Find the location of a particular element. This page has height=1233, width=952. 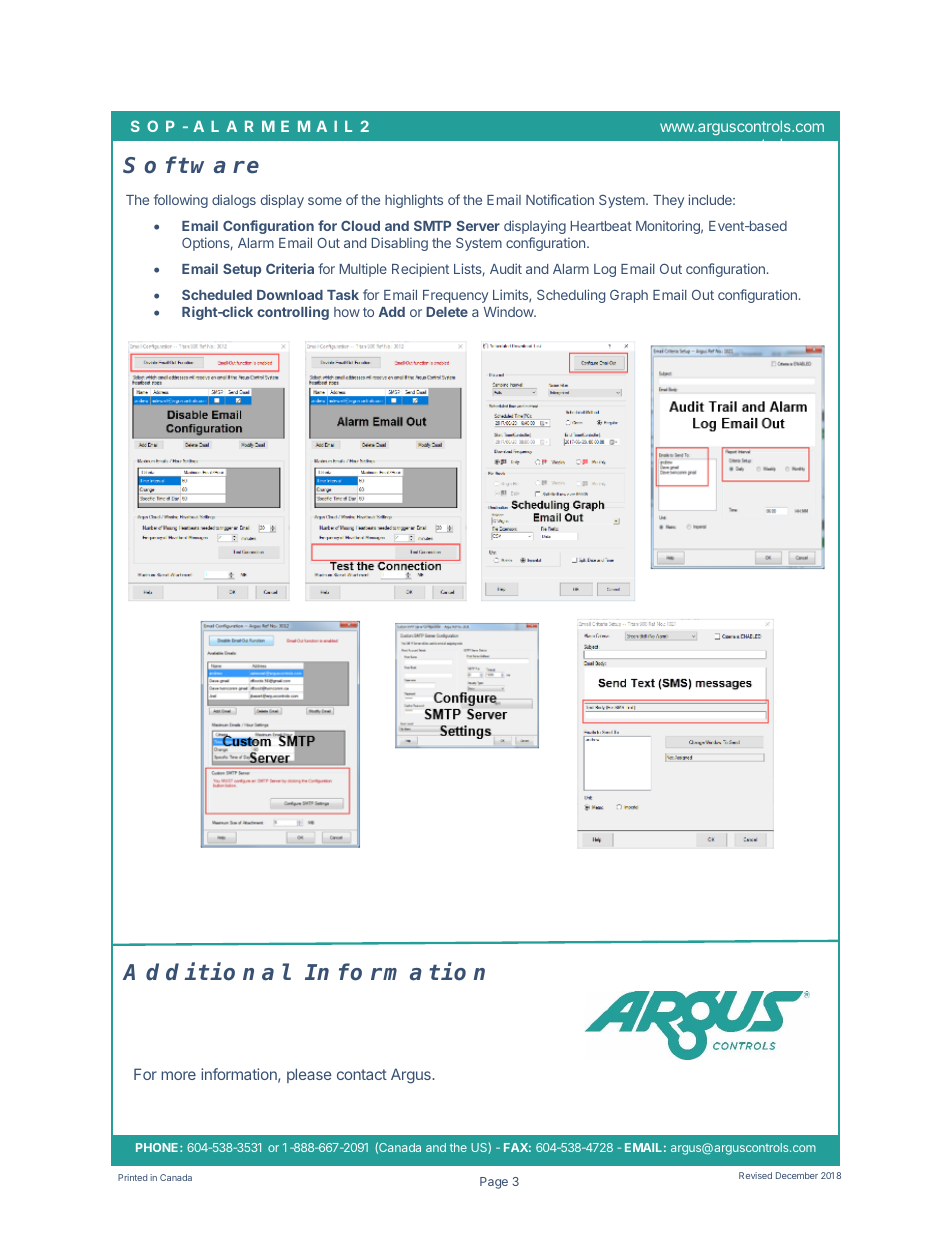

controlling is located at coordinates (293, 313).
